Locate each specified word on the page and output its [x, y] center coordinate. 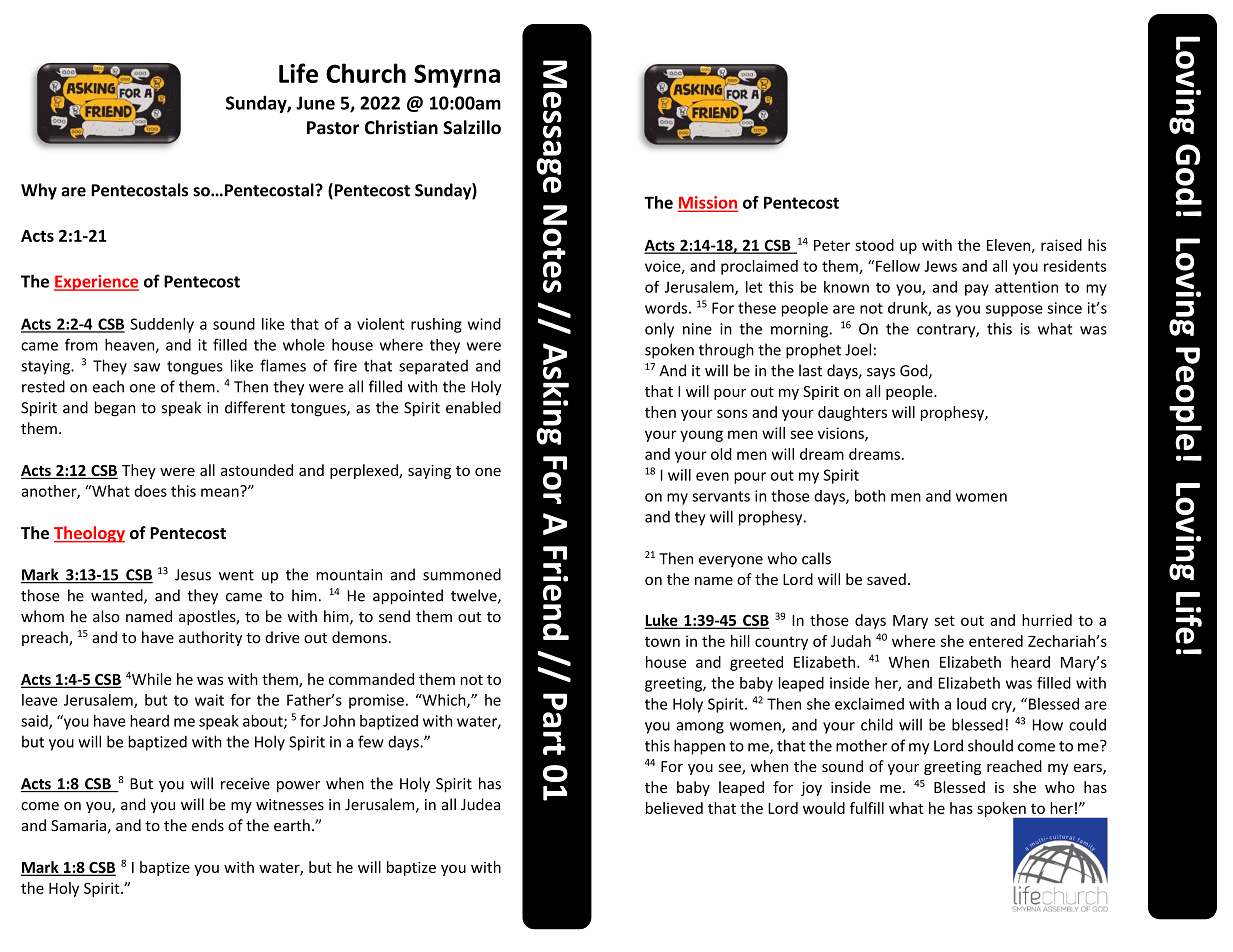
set [944, 620]
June [315, 103]
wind [484, 324]
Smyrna [457, 76]
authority [210, 638]
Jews [940, 266]
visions [842, 434]
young [701, 436]
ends [208, 825]
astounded [257, 470]
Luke [662, 621]
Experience [96, 283]
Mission [708, 203]
